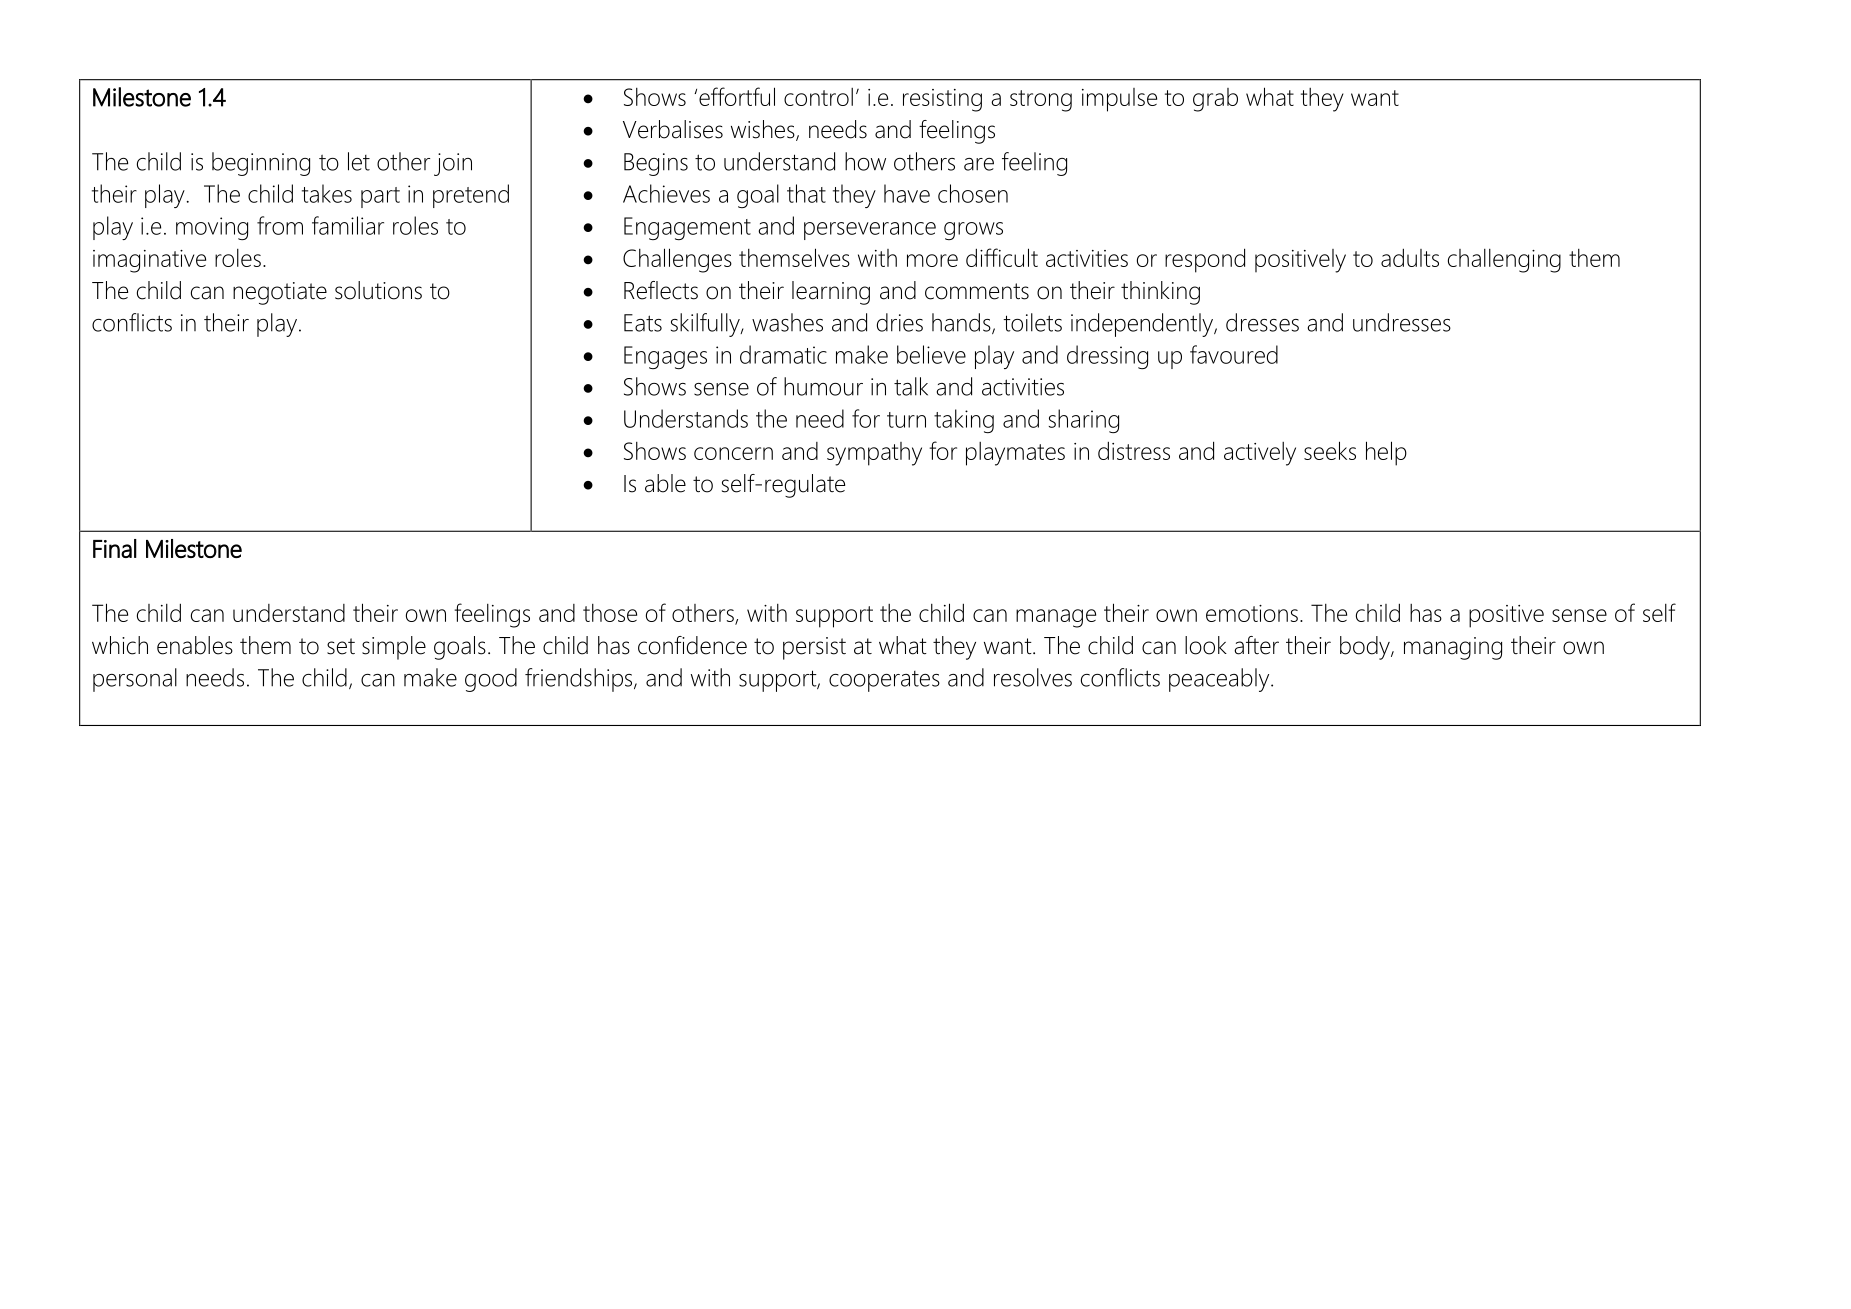 The height and width of the document is (1309, 1851). I want to click on negotiate, so click(280, 293).
